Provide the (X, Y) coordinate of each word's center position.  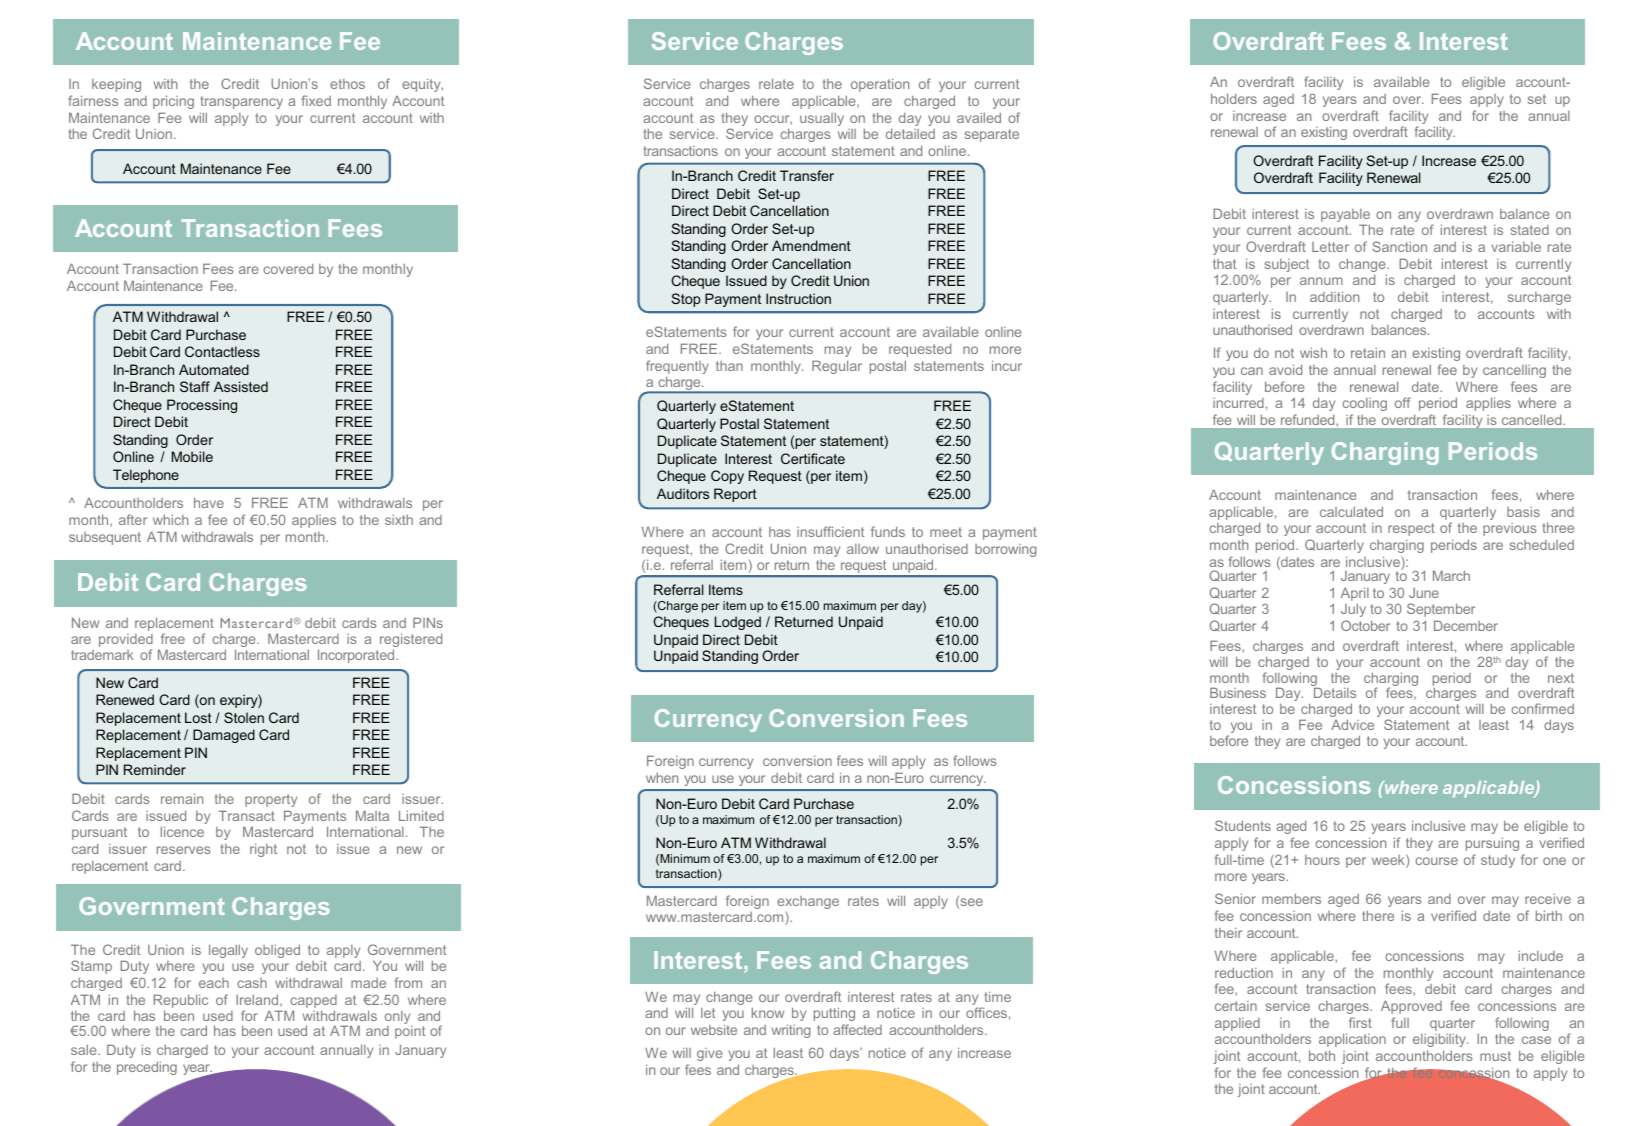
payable (1345, 217)
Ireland (258, 1000)
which (170, 519)
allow (863, 549)
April (1355, 594)
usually (822, 119)
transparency (241, 102)
